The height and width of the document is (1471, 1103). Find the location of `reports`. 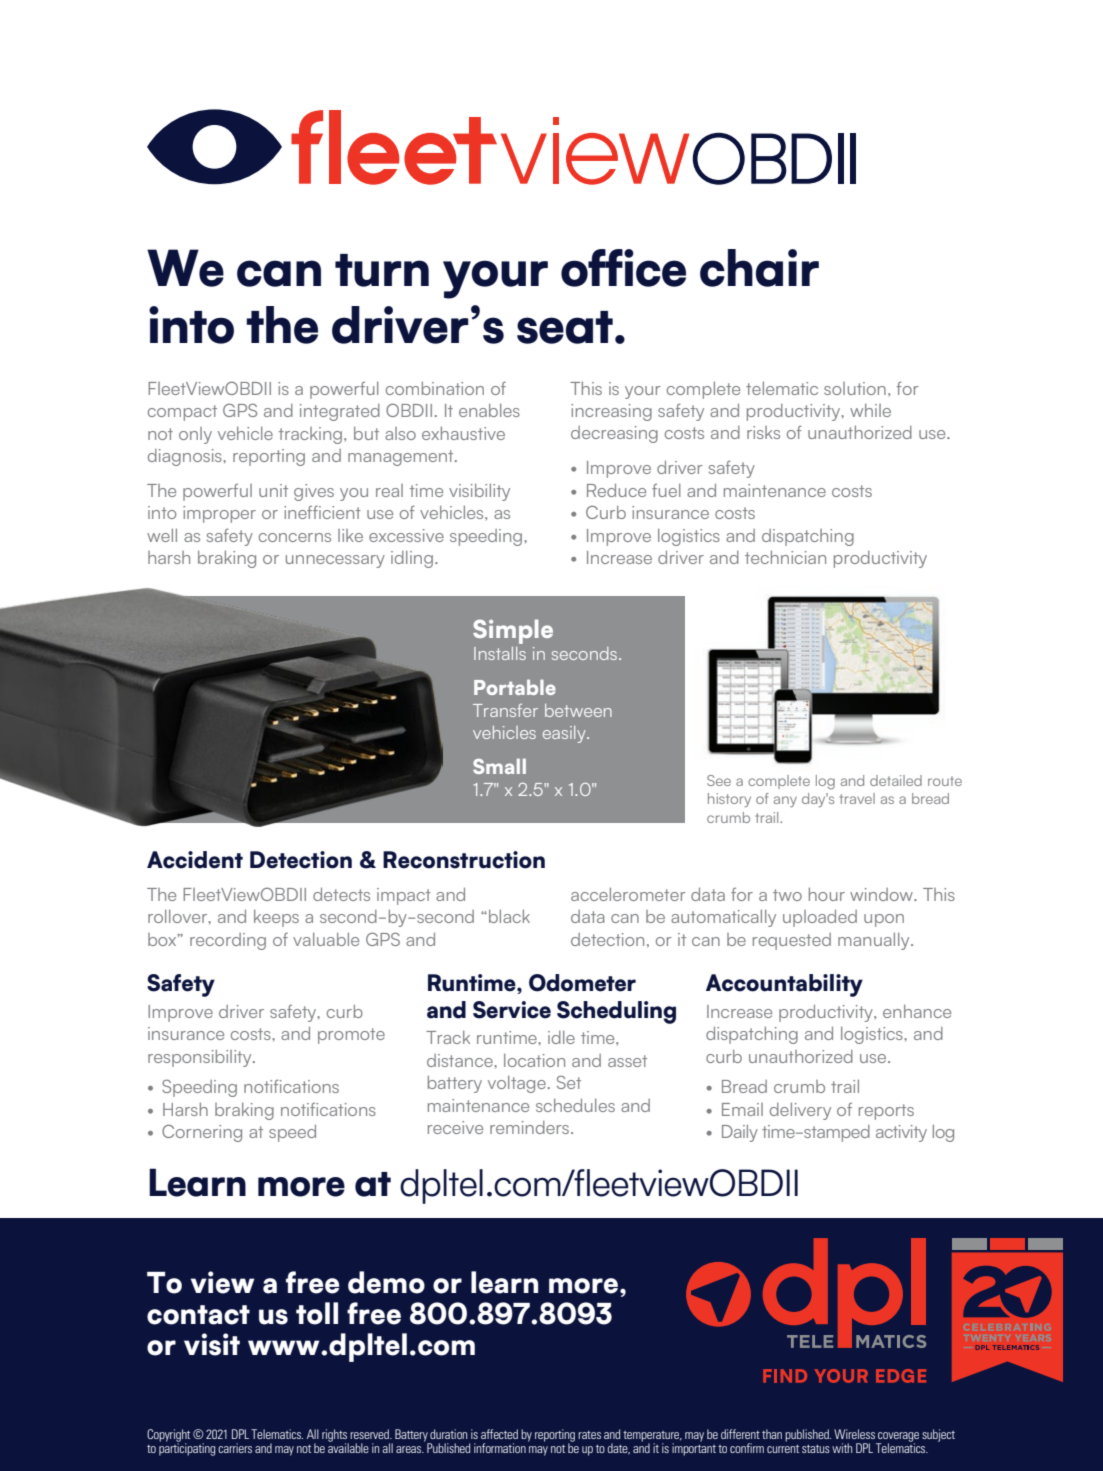

reports is located at coordinates (886, 1112).
